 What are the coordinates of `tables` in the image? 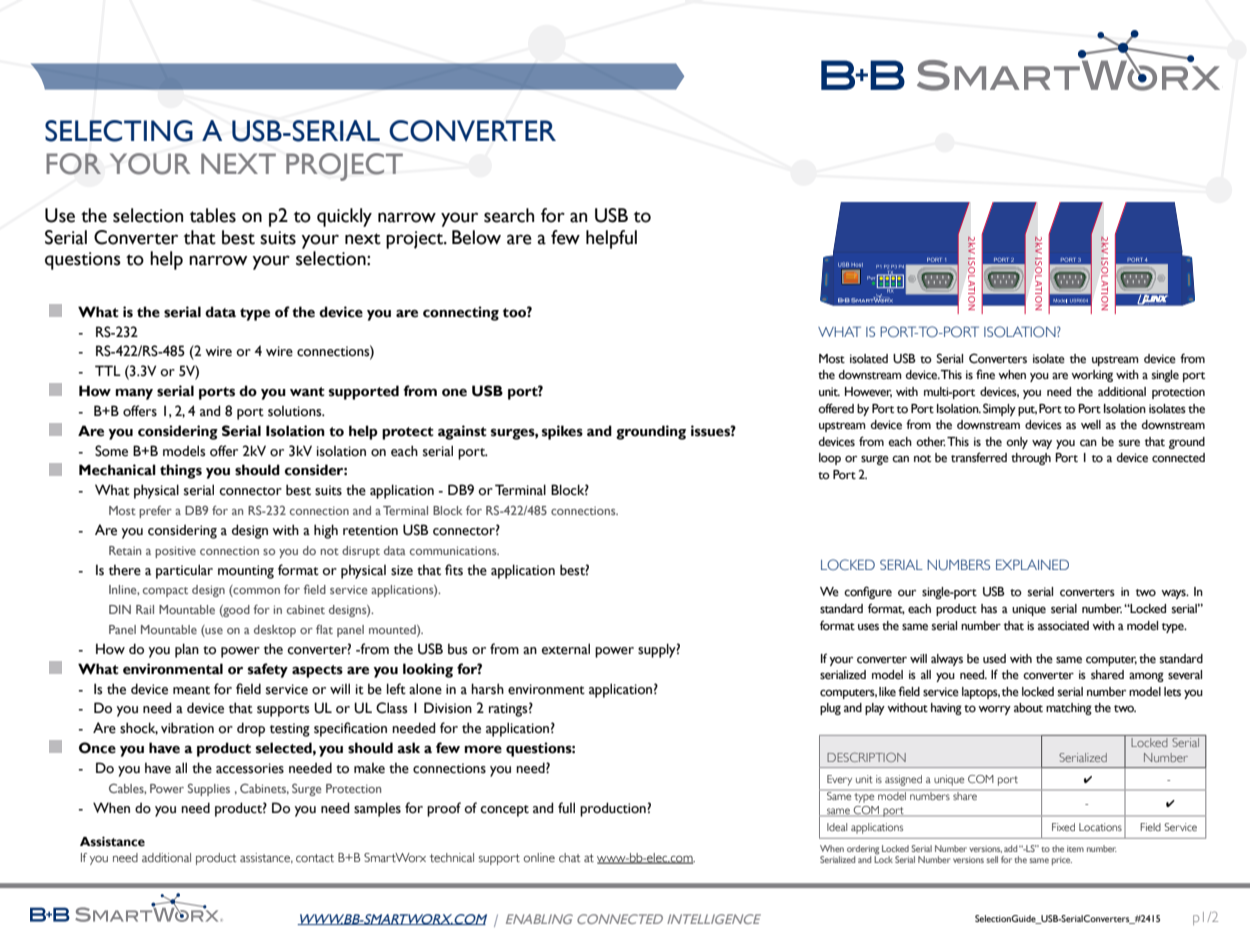 It's located at (213, 215).
